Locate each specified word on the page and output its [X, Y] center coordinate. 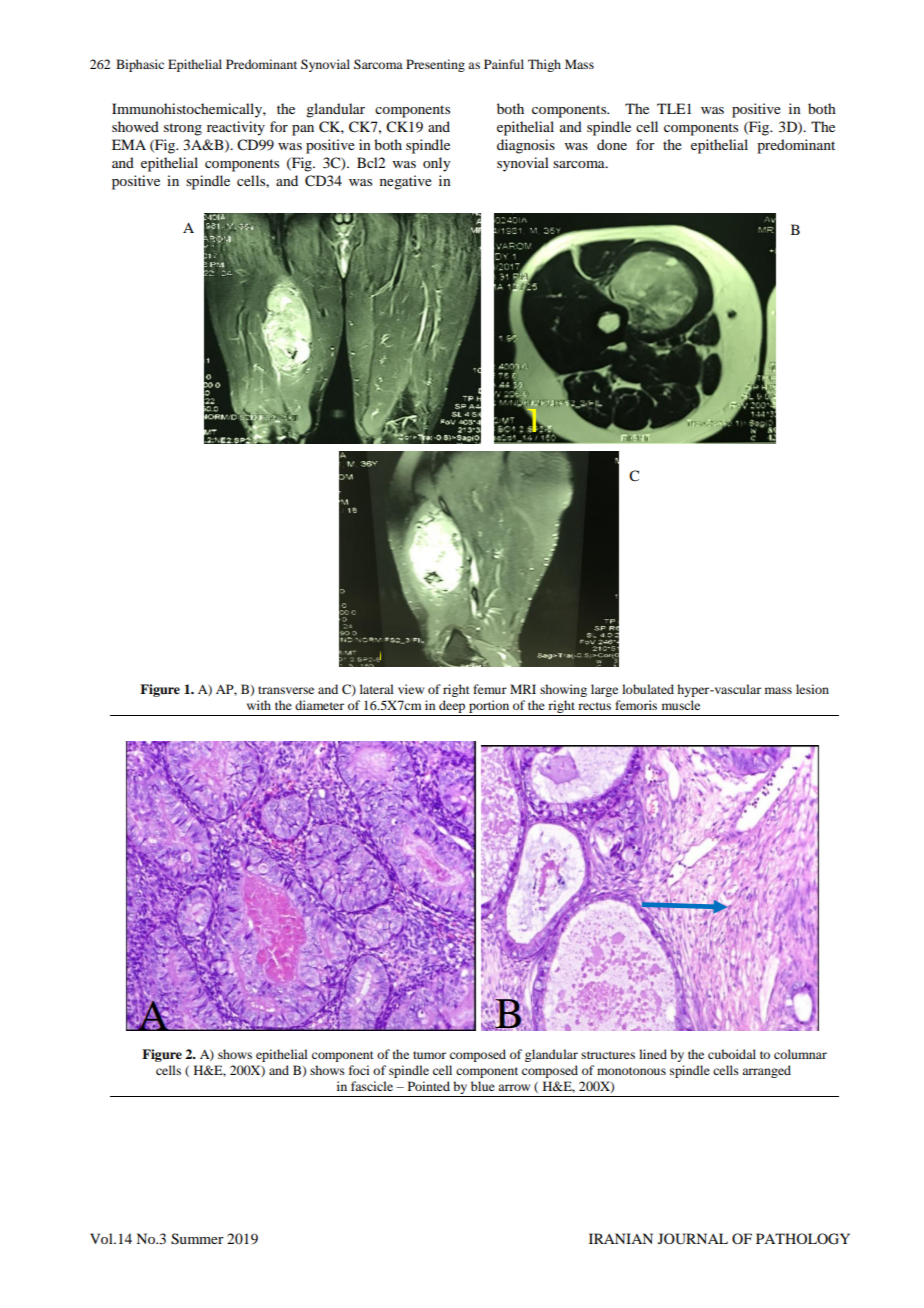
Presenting [435, 65]
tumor [429, 1055]
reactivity [236, 128]
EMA [129, 144]
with [259, 705]
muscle [681, 705]
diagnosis [526, 146]
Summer [197, 1239]
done [612, 144]
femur [490, 689]
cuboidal [732, 1054]
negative [406, 182]
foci [359, 1070]
